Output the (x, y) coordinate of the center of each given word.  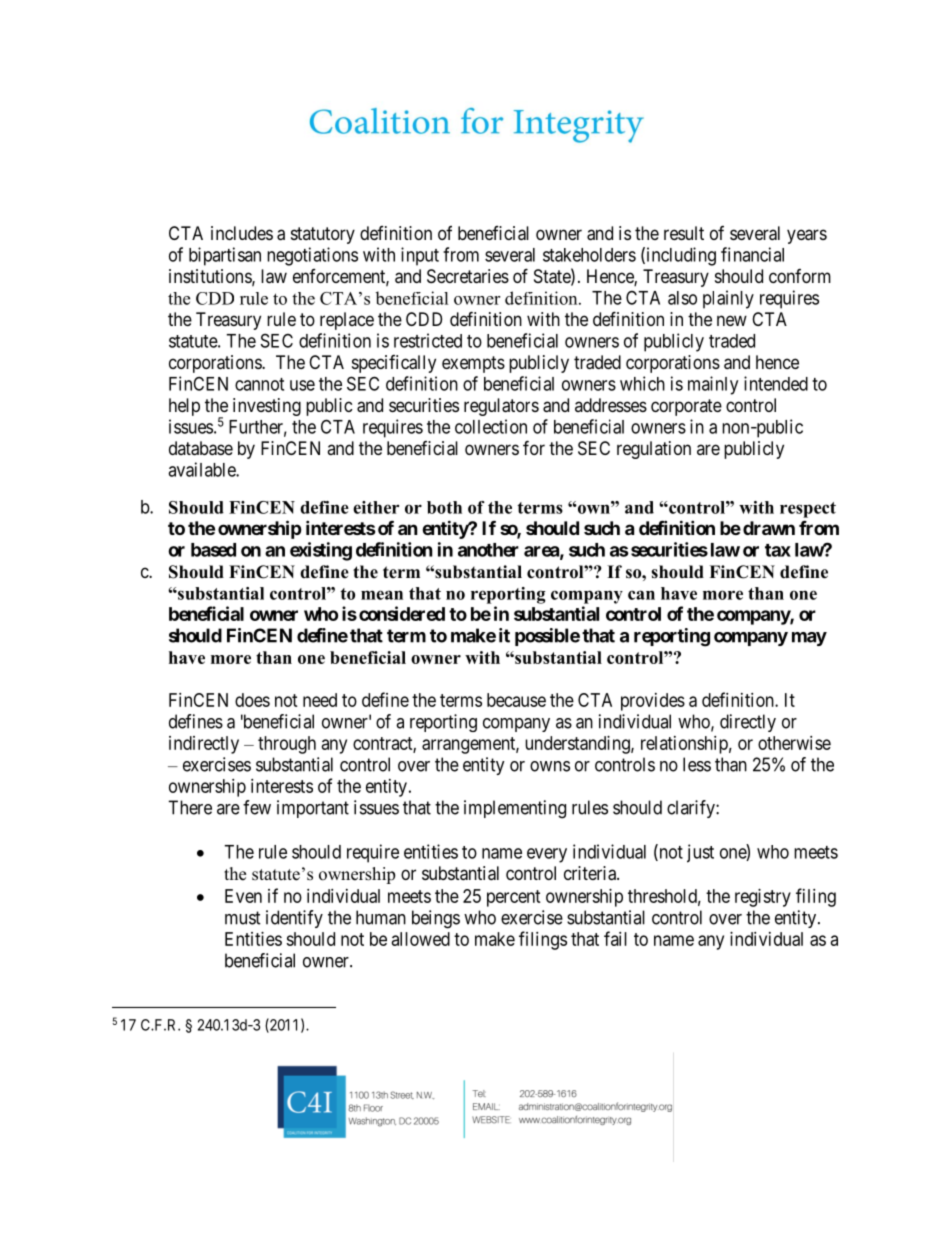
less (697, 764)
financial (752, 254)
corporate (686, 407)
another (488, 550)
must (243, 918)
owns (550, 766)
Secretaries (468, 276)
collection (491, 426)
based (213, 550)
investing (267, 407)
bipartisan (225, 256)
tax (778, 550)
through (287, 745)
